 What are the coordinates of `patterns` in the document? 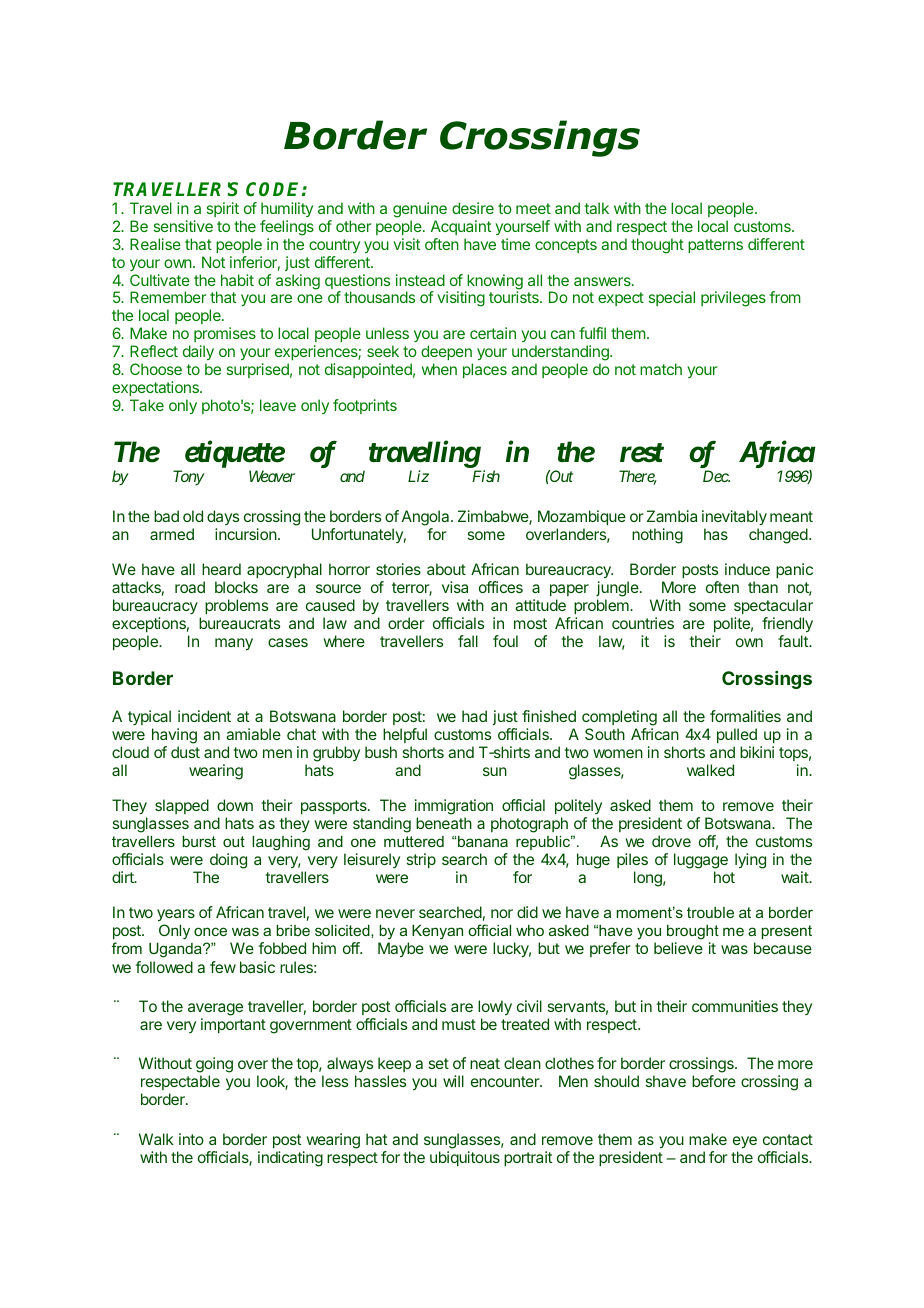 It's located at (715, 246).
